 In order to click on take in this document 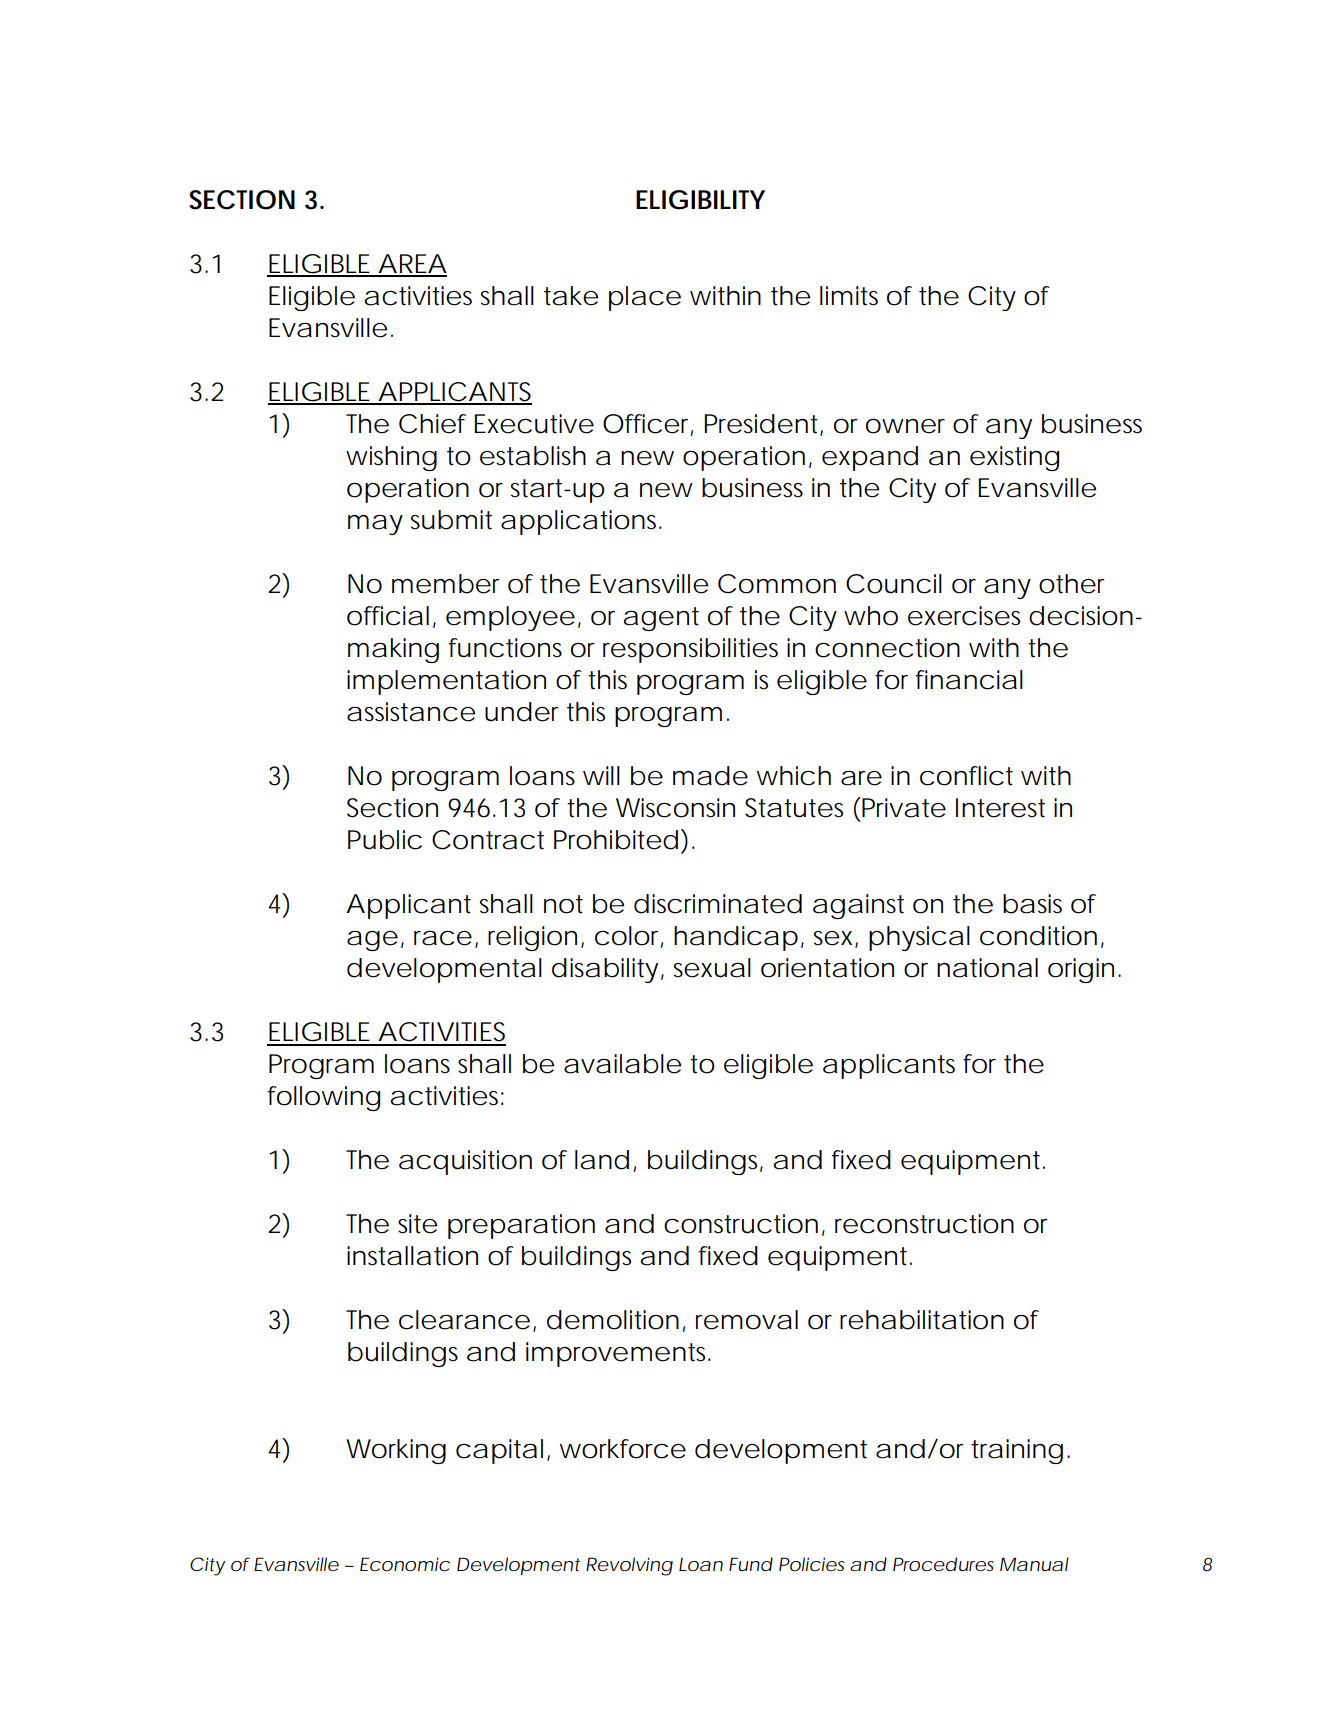, I will do `click(571, 296)`.
